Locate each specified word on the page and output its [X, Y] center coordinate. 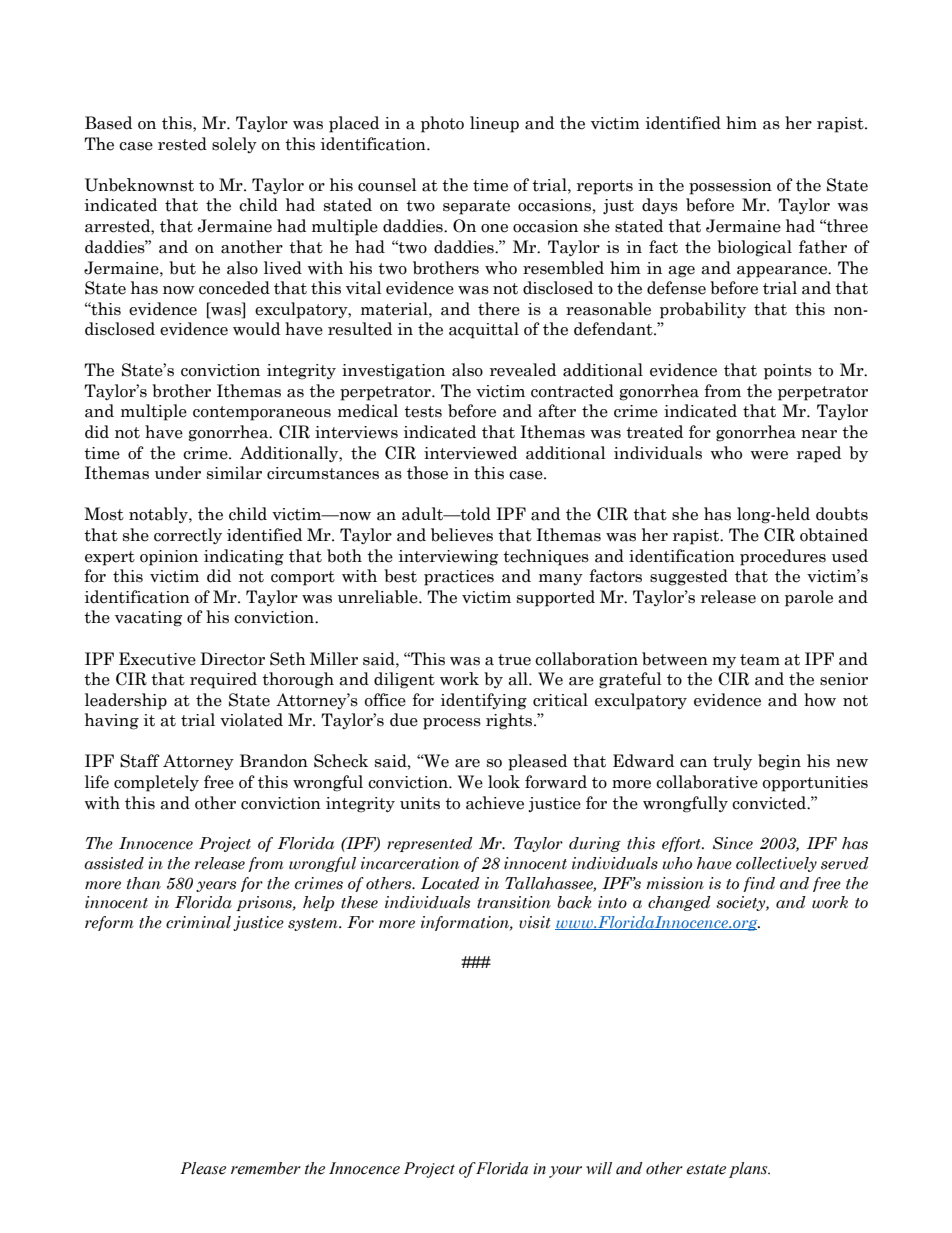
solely [234, 145]
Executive [157, 659]
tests [423, 412]
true [514, 660]
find [759, 884]
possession [730, 187]
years [216, 886]
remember [266, 1168]
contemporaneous [262, 413]
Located [450, 883]
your [565, 1172]
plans [749, 1170]
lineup [494, 124]
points [788, 372]
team [760, 660]
